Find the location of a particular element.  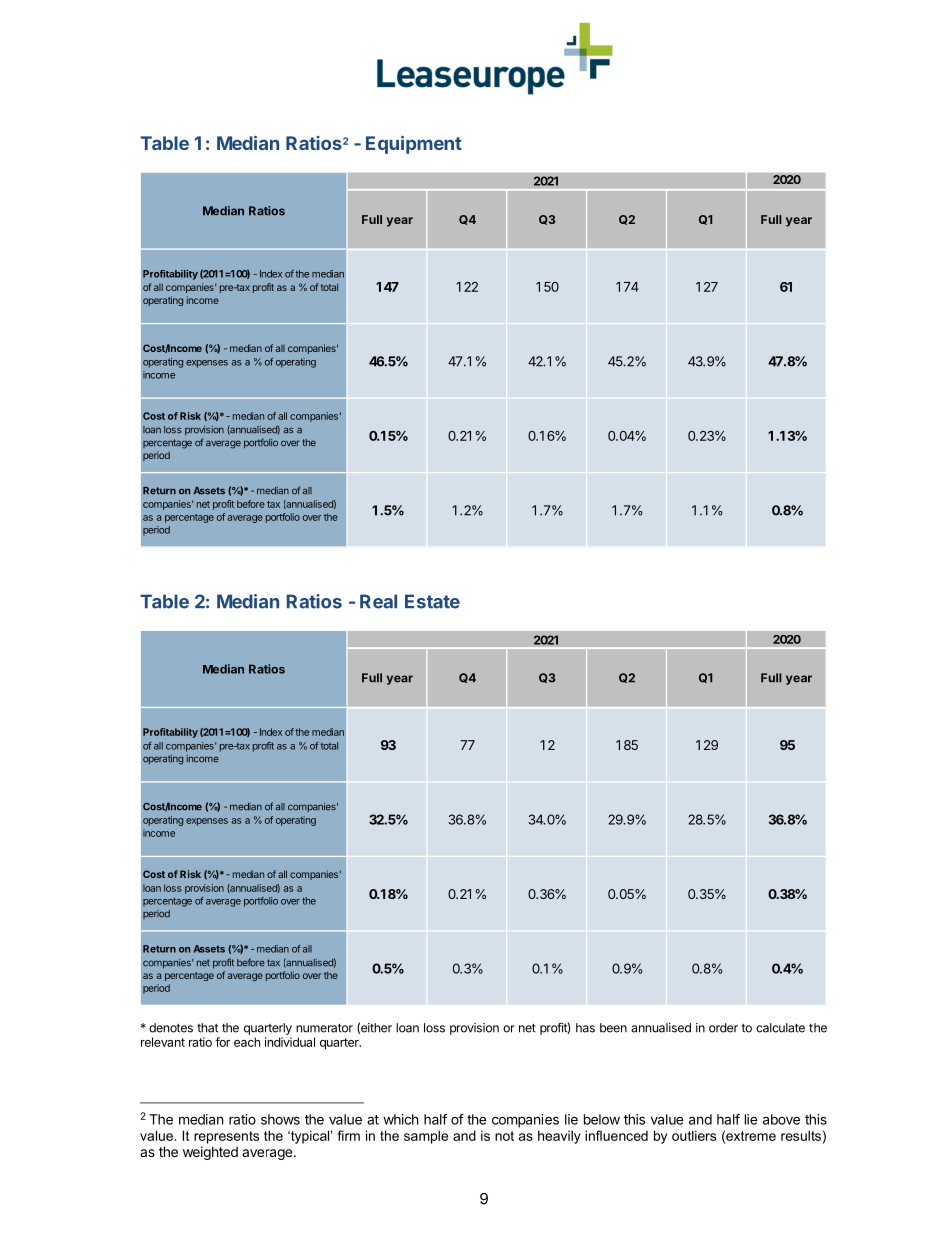

been is located at coordinates (613, 1028).
